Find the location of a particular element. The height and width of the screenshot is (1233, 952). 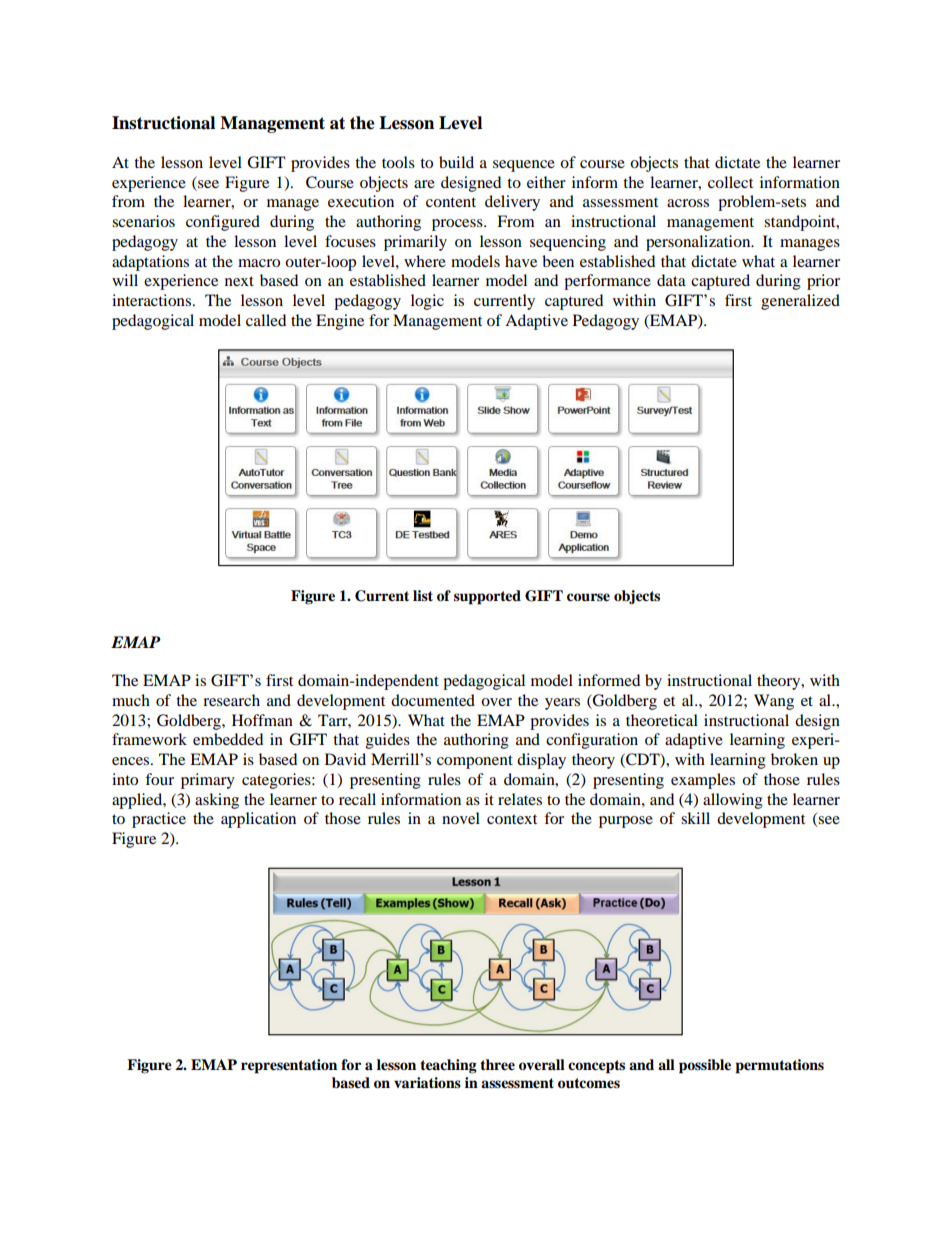

collect is located at coordinates (730, 182).
